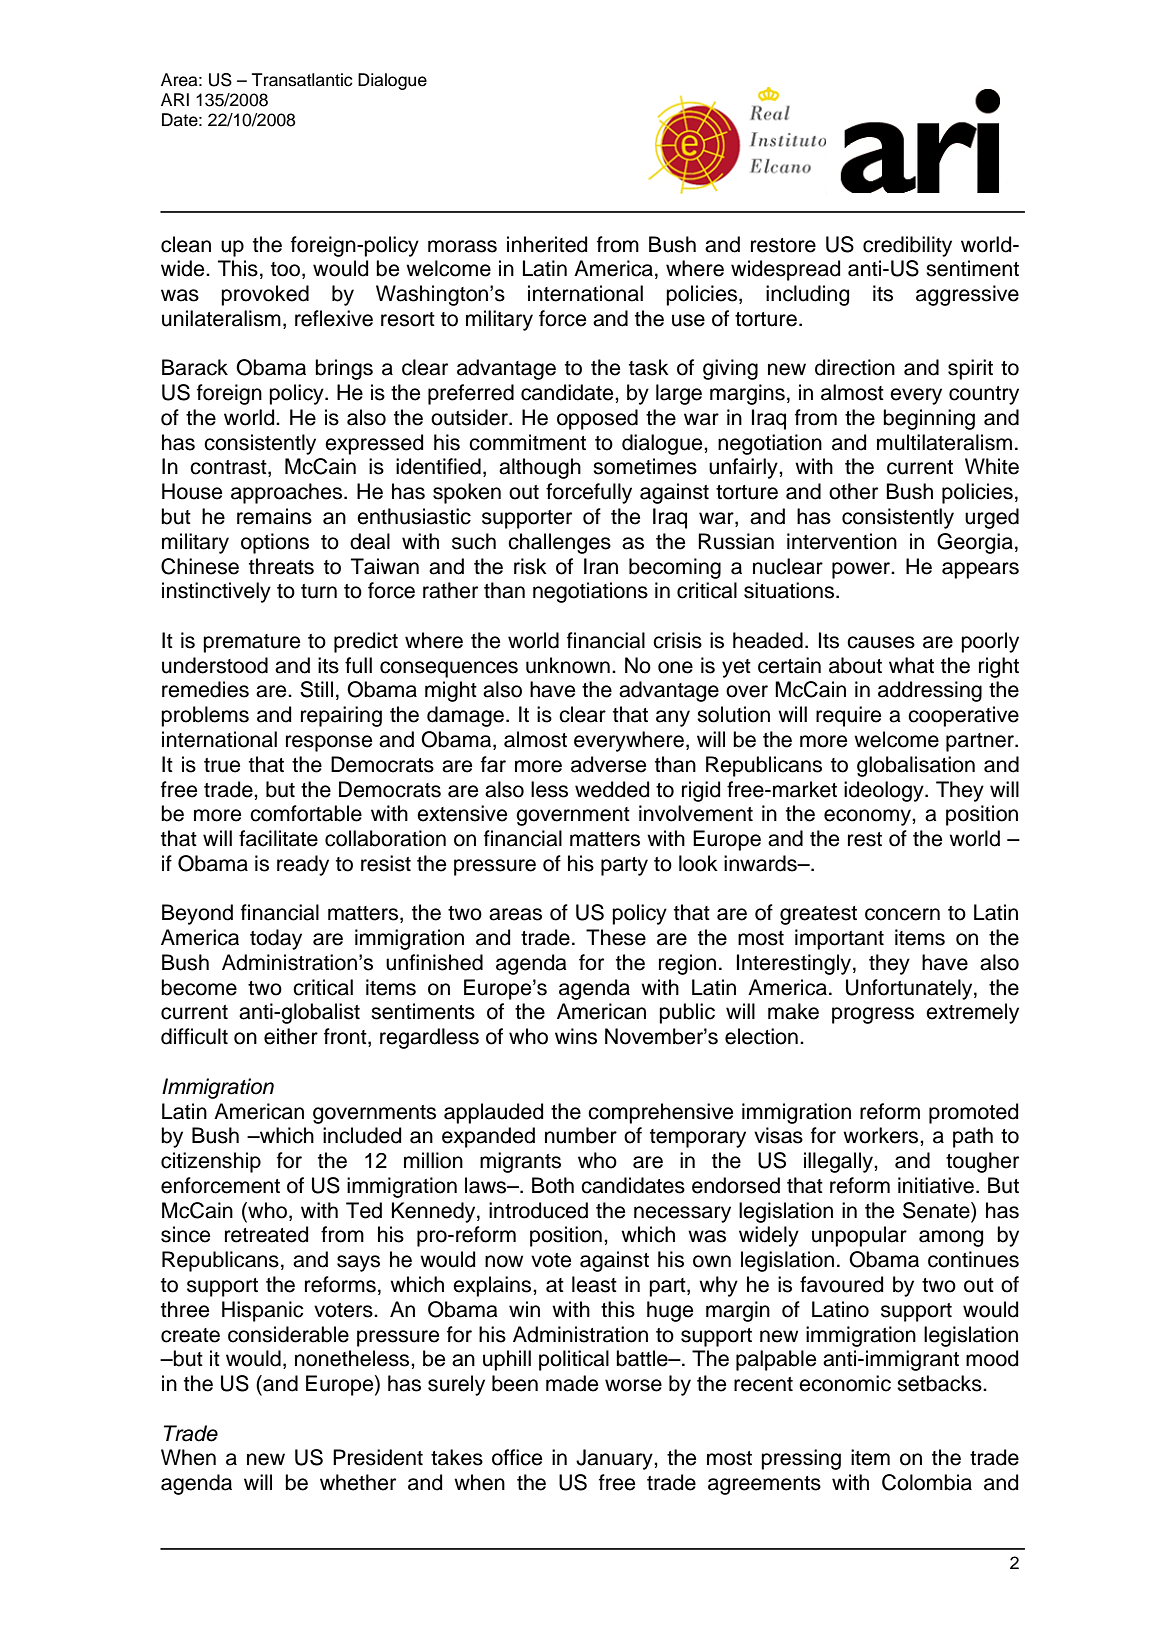  What do you see at coordinates (862, 570) in the screenshot?
I see `power` at bounding box center [862, 570].
